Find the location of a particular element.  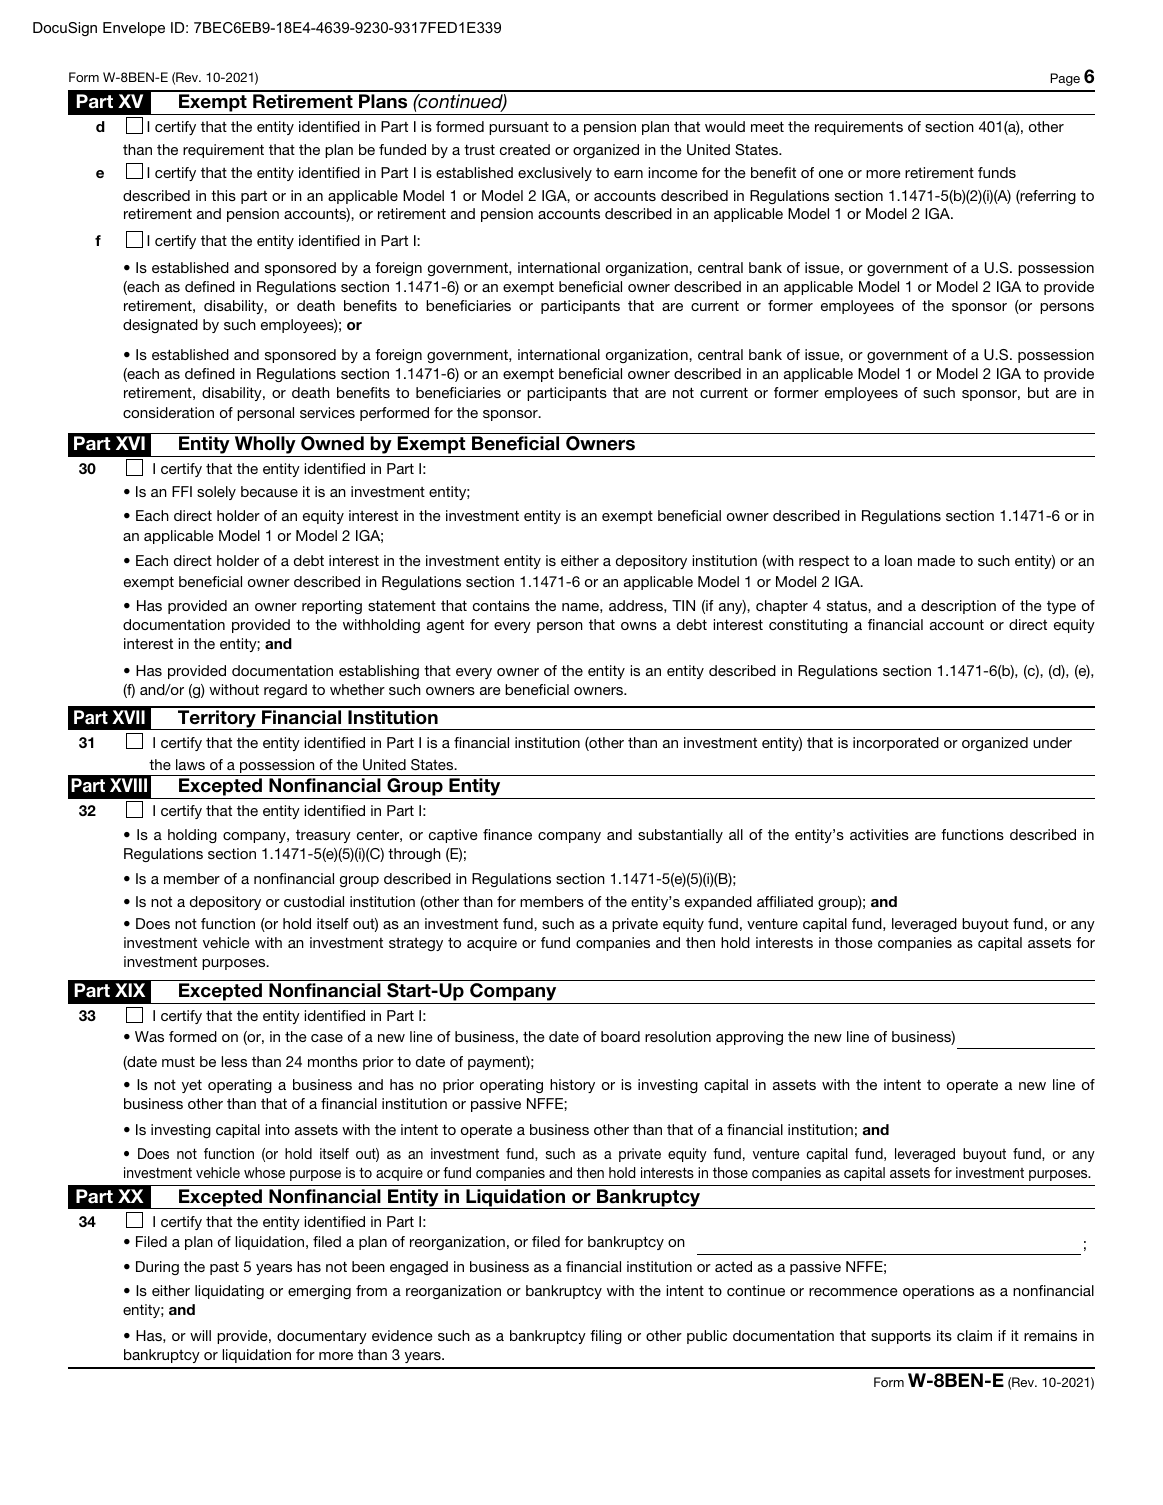

made is located at coordinates (936, 560).
